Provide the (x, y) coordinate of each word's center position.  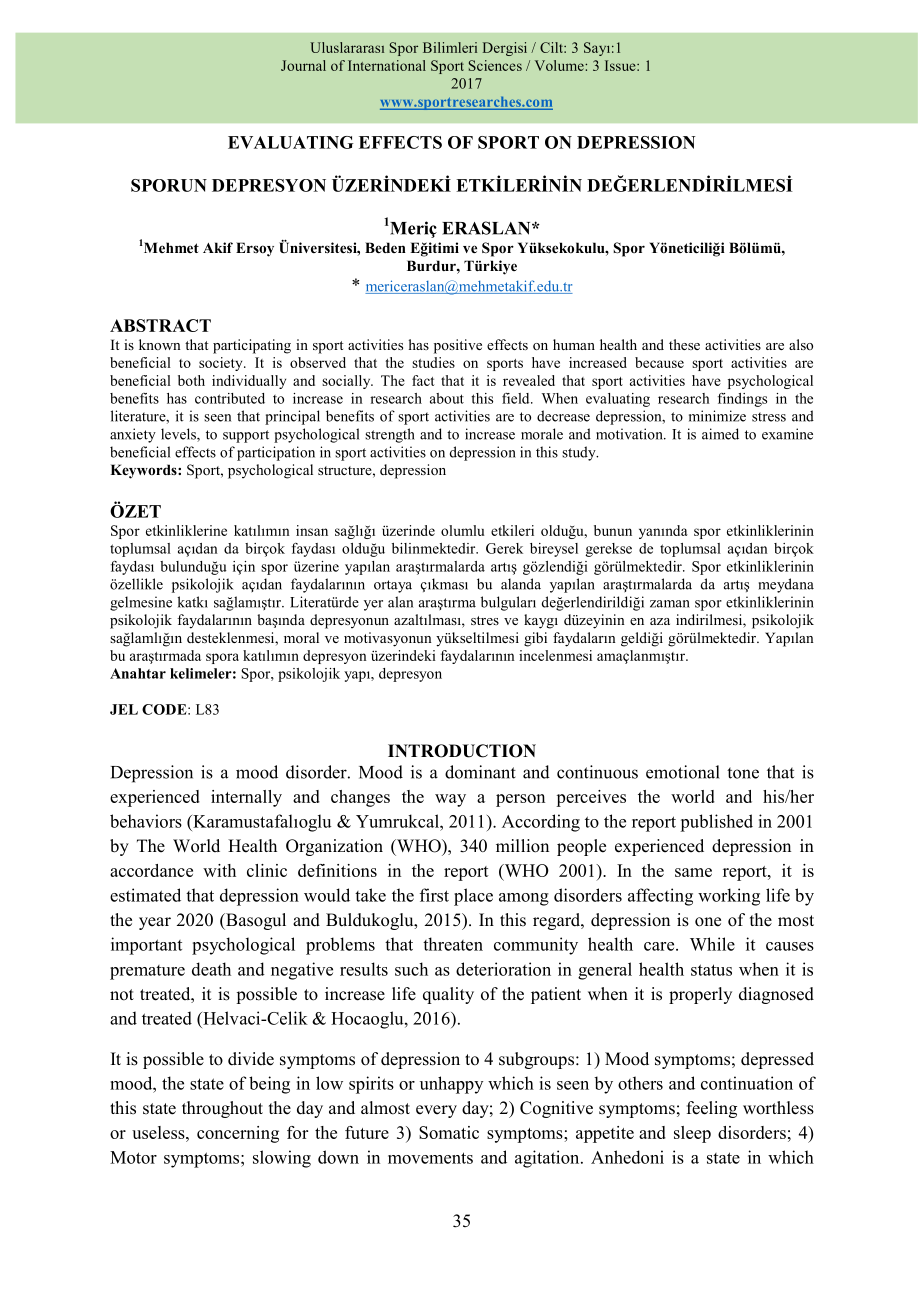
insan (312, 530)
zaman (670, 604)
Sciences (495, 65)
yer (373, 605)
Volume (560, 65)
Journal (303, 65)
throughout (222, 1109)
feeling (712, 1109)
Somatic (449, 1132)
